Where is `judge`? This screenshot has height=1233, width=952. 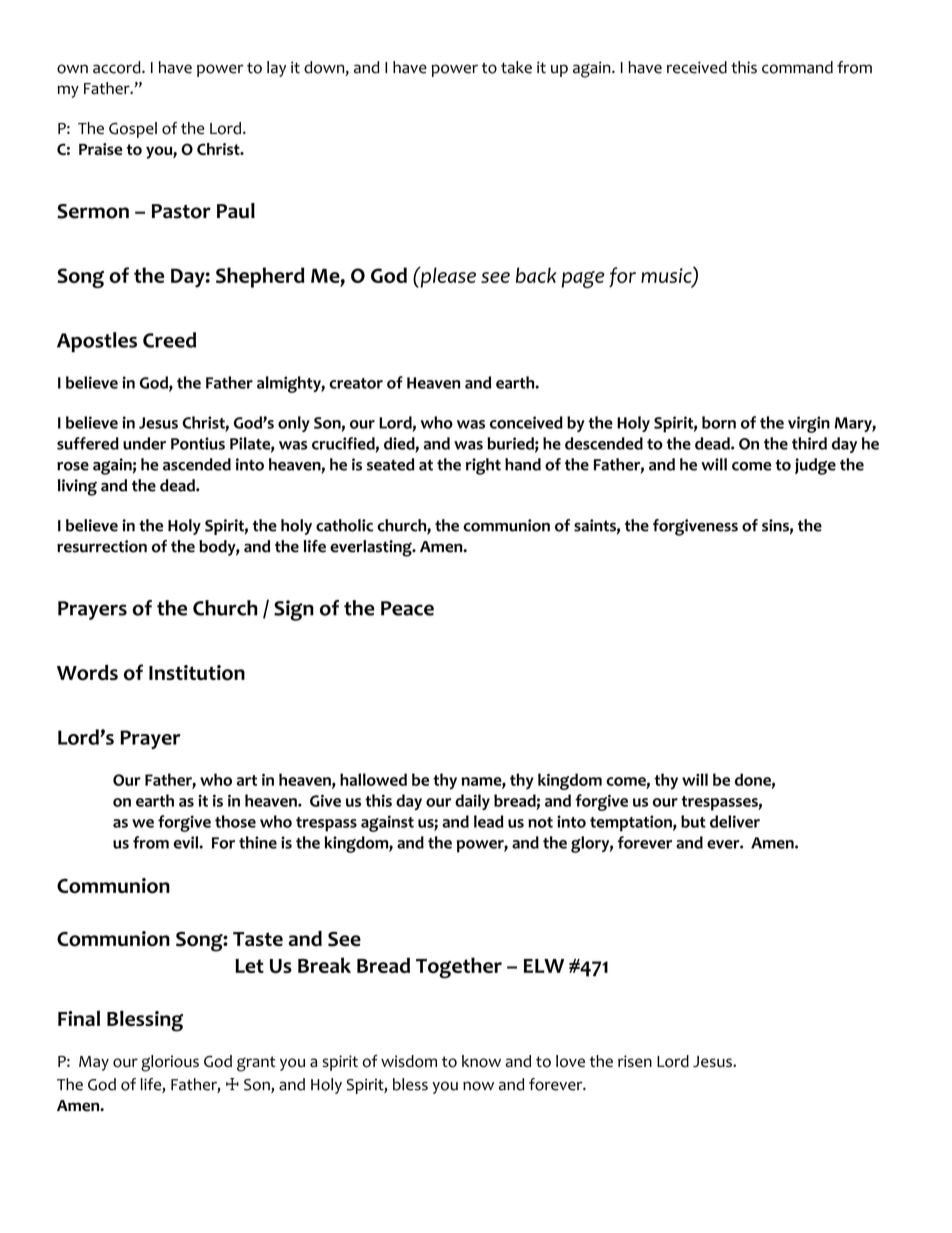 judge is located at coordinates (815, 466).
